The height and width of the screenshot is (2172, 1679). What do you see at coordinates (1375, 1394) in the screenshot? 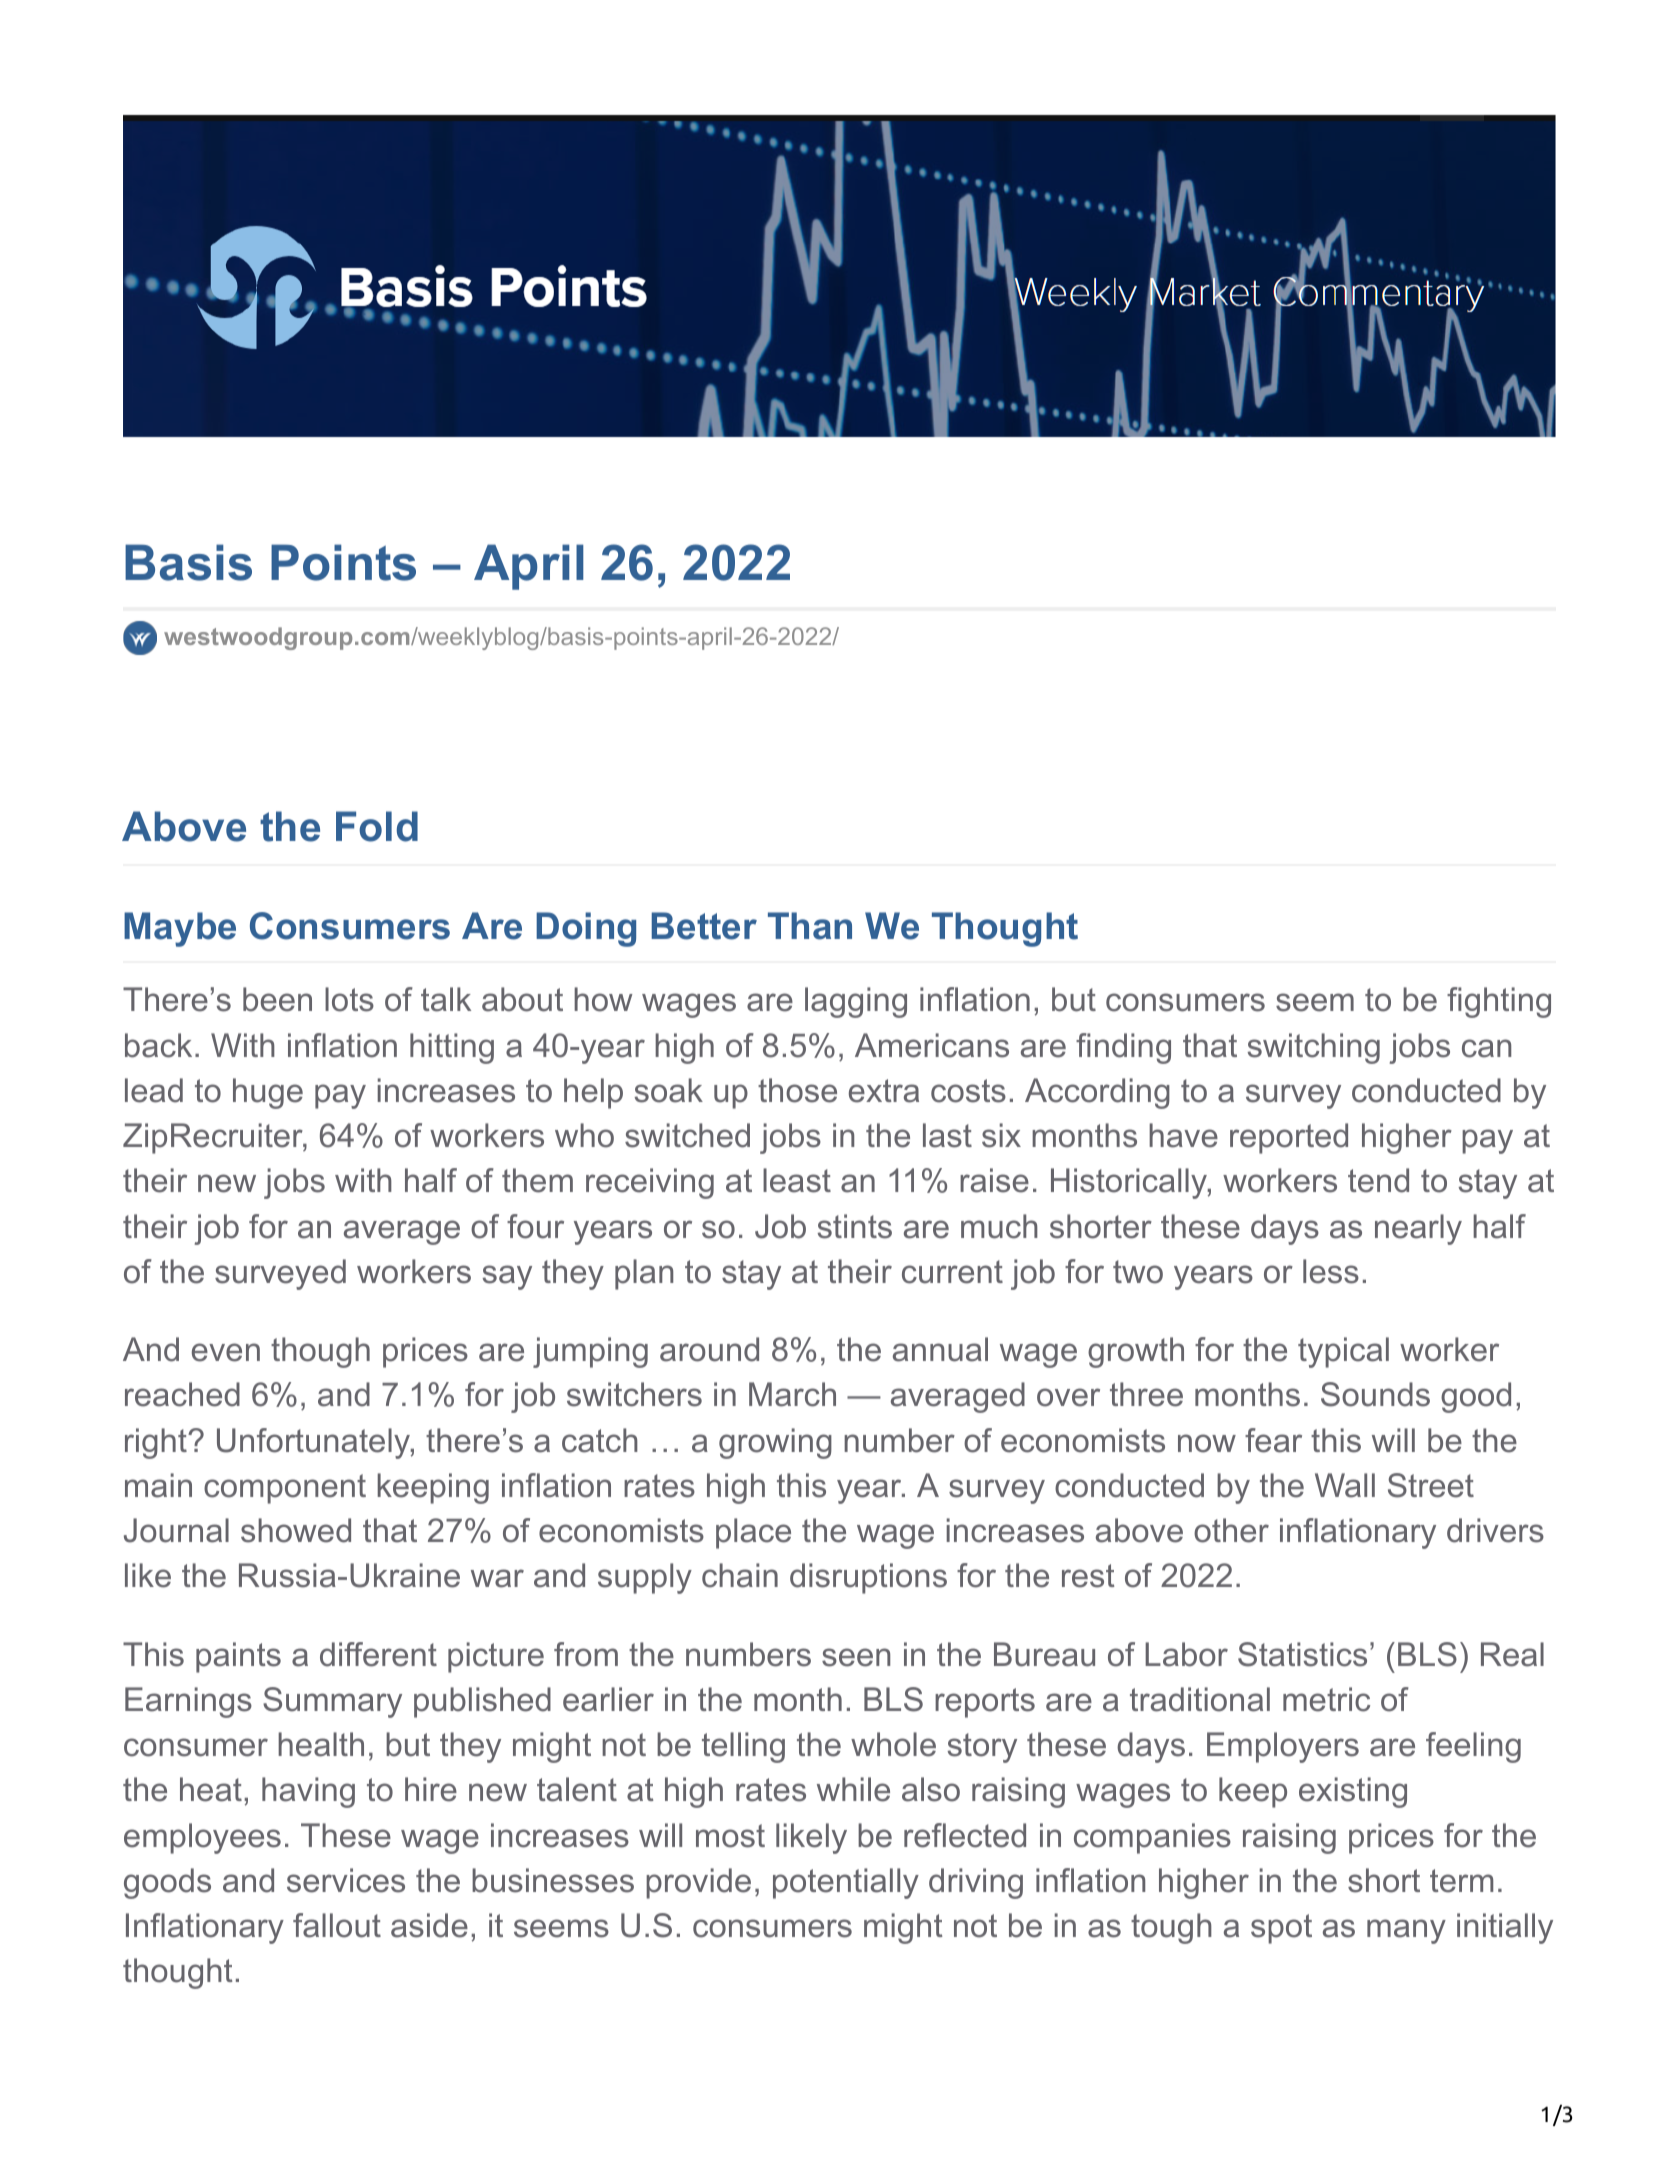
I see `Sounds` at bounding box center [1375, 1394].
